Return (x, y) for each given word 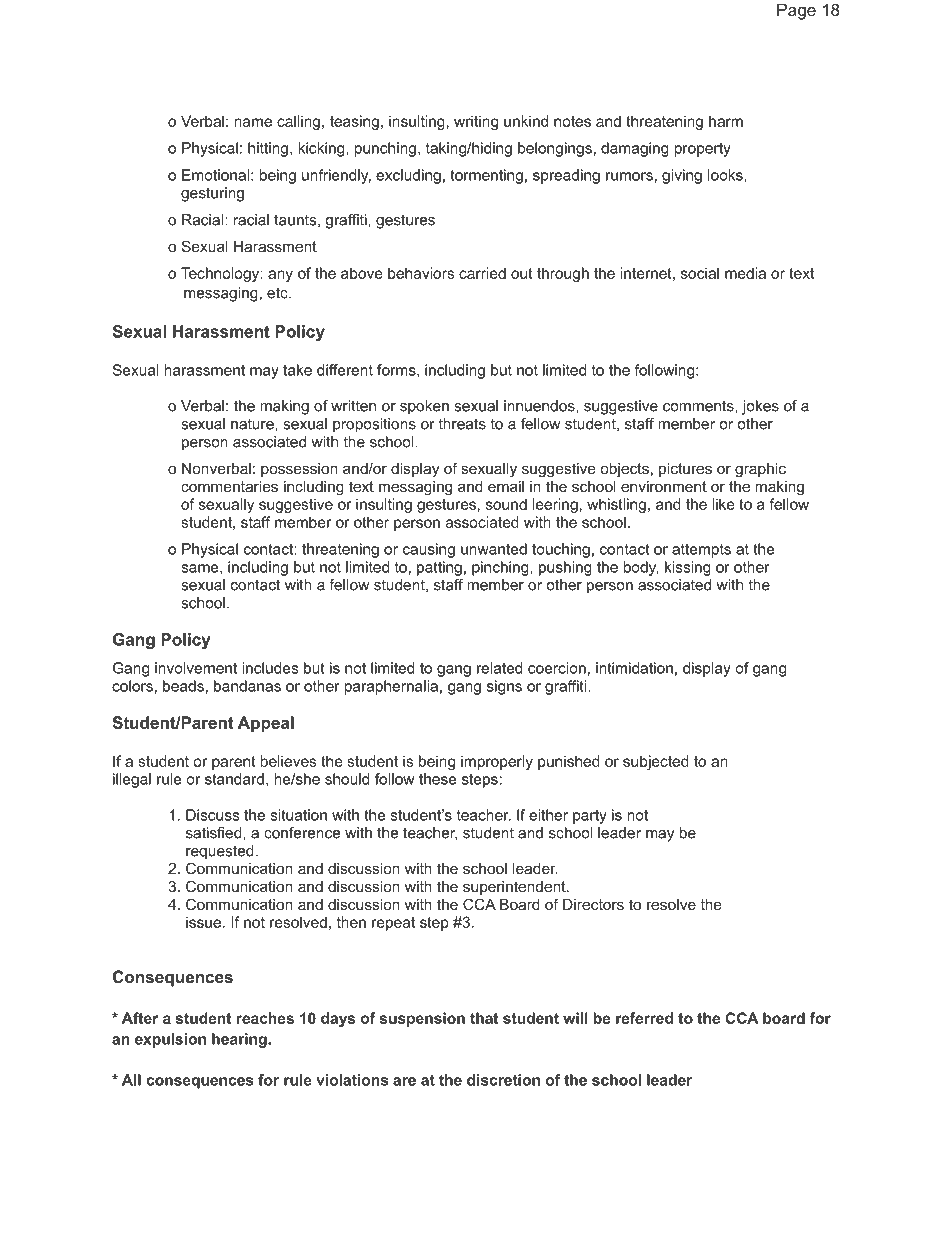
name (253, 122)
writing (476, 122)
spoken (424, 407)
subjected (656, 762)
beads (183, 686)
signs (504, 687)
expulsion (170, 1040)
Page (796, 11)
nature (253, 424)
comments (699, 406)
